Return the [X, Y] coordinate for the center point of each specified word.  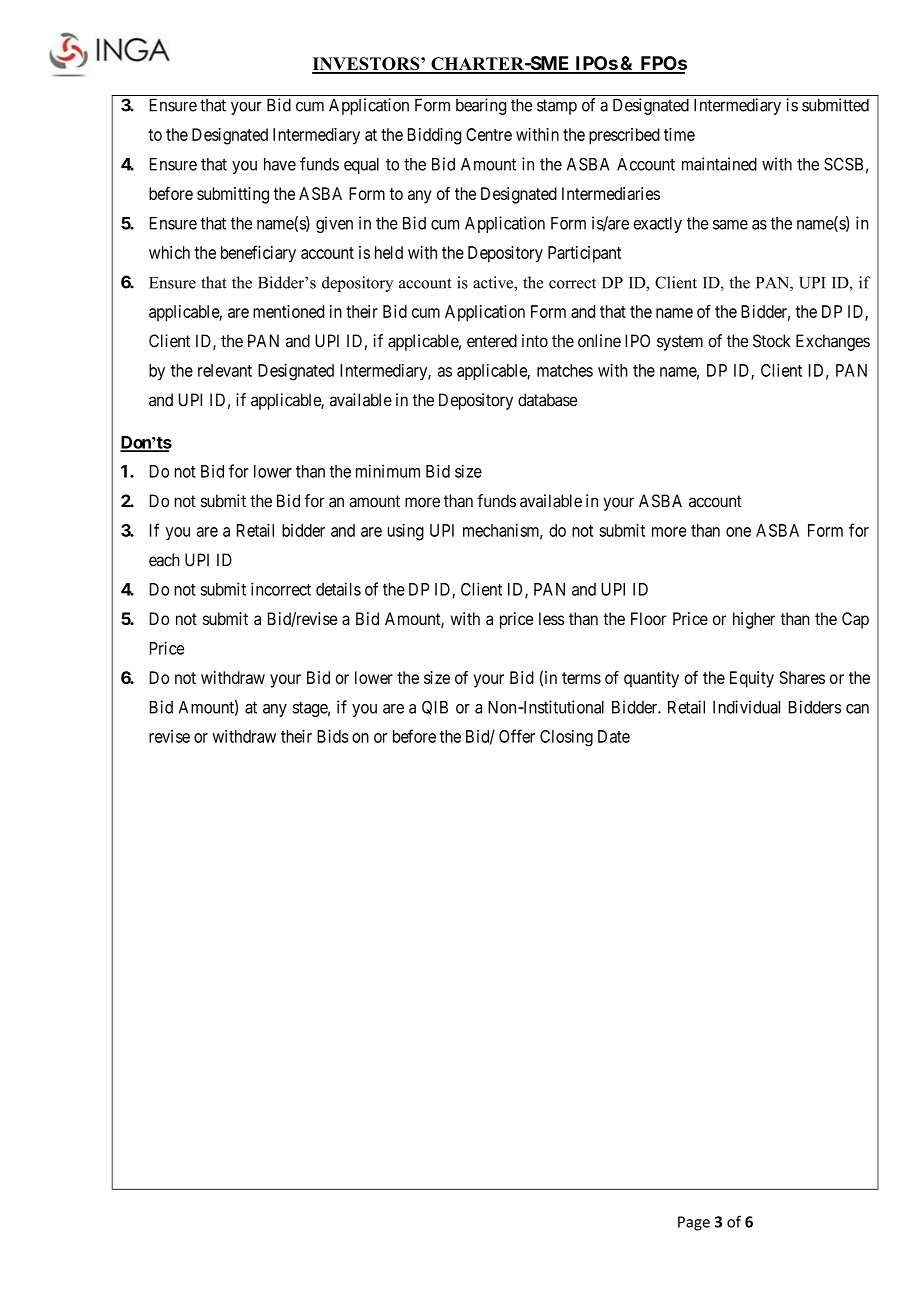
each [164, 560]
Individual [746, 707]
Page [694, 1223]
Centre [489, 134]
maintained [719, 164]
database [547, 400]
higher [754, 620]
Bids [333, 736]
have [280, 164]
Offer [517, 736]
